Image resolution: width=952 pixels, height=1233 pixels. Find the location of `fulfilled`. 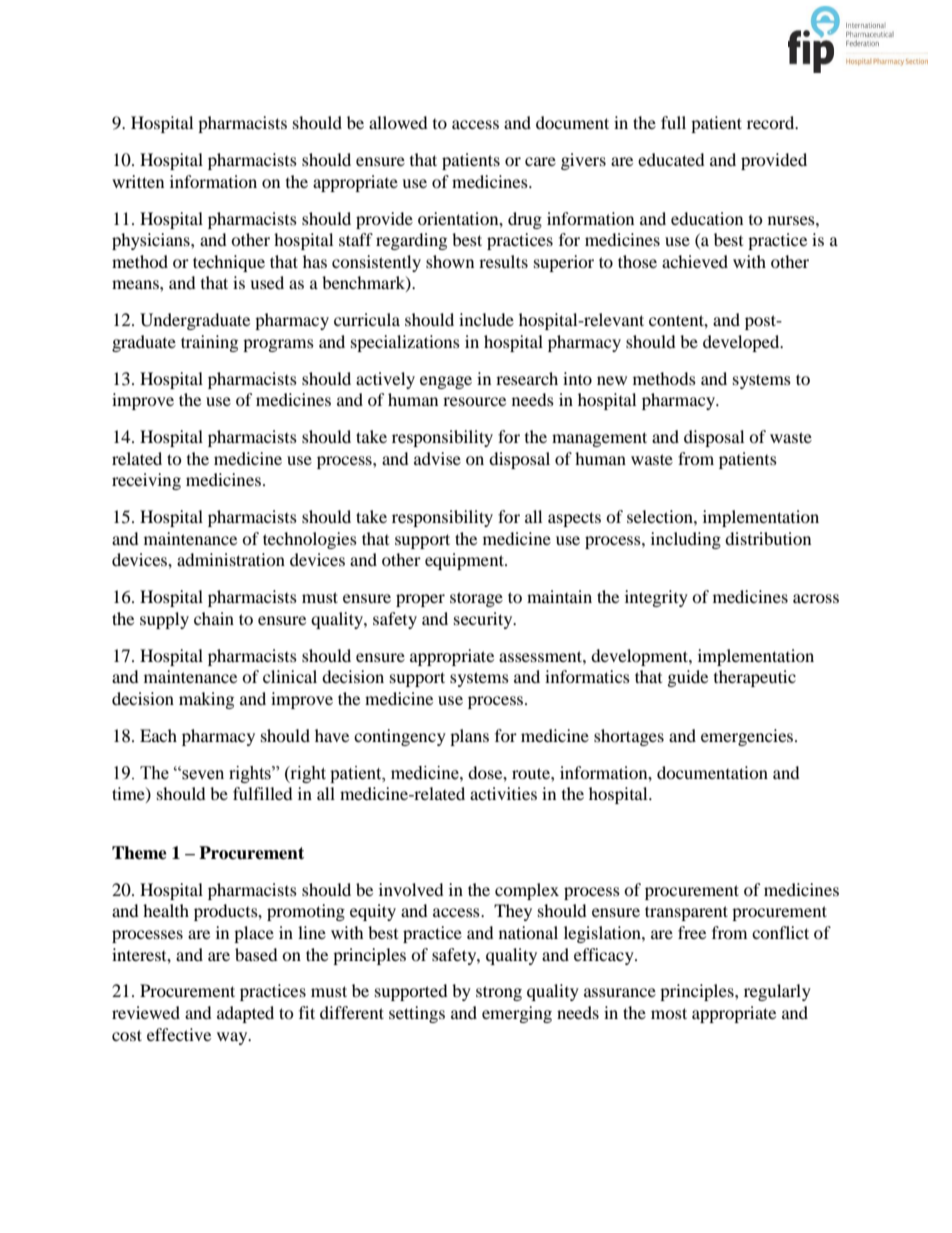

fulfilled is located at coordinates (263, 793).
